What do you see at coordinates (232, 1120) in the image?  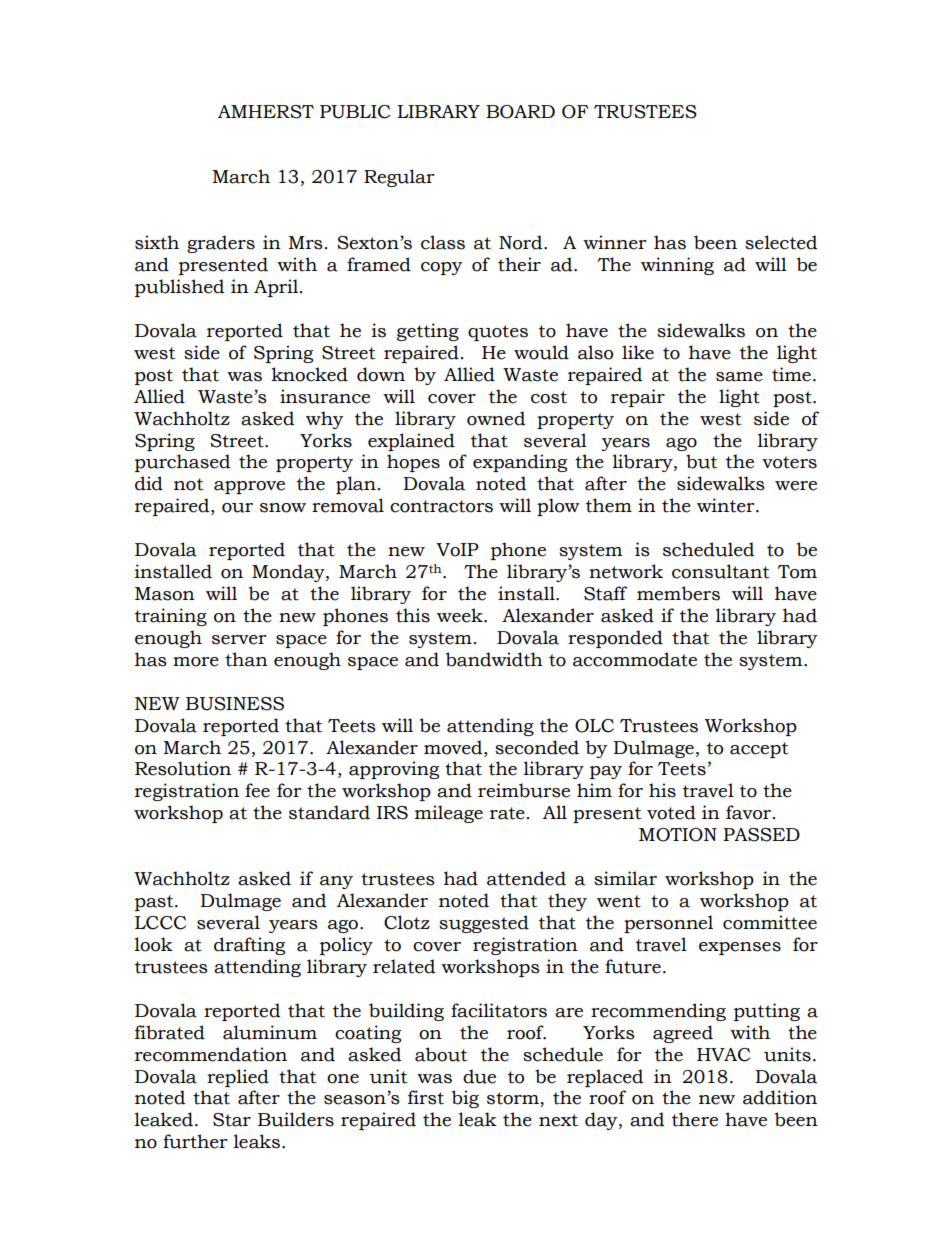 I see `Star` at bounding box center [232, 1120].
